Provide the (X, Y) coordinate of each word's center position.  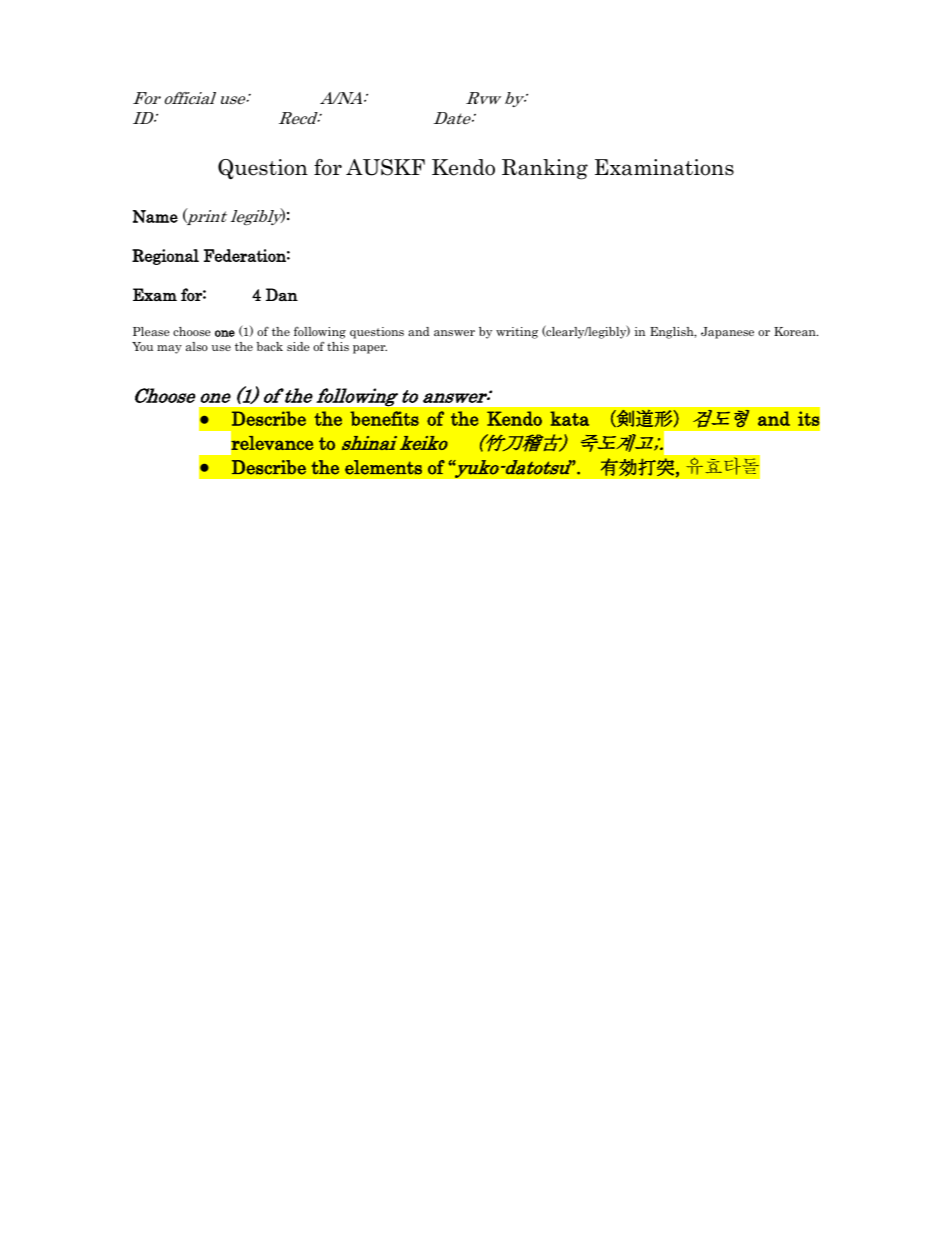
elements (383, 467)
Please (151, 331)
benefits (384, 418)
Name (155, 216)
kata (569, 418)
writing (517, 333)
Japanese (727, 333)
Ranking (545, 169)
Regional (165, 257)
